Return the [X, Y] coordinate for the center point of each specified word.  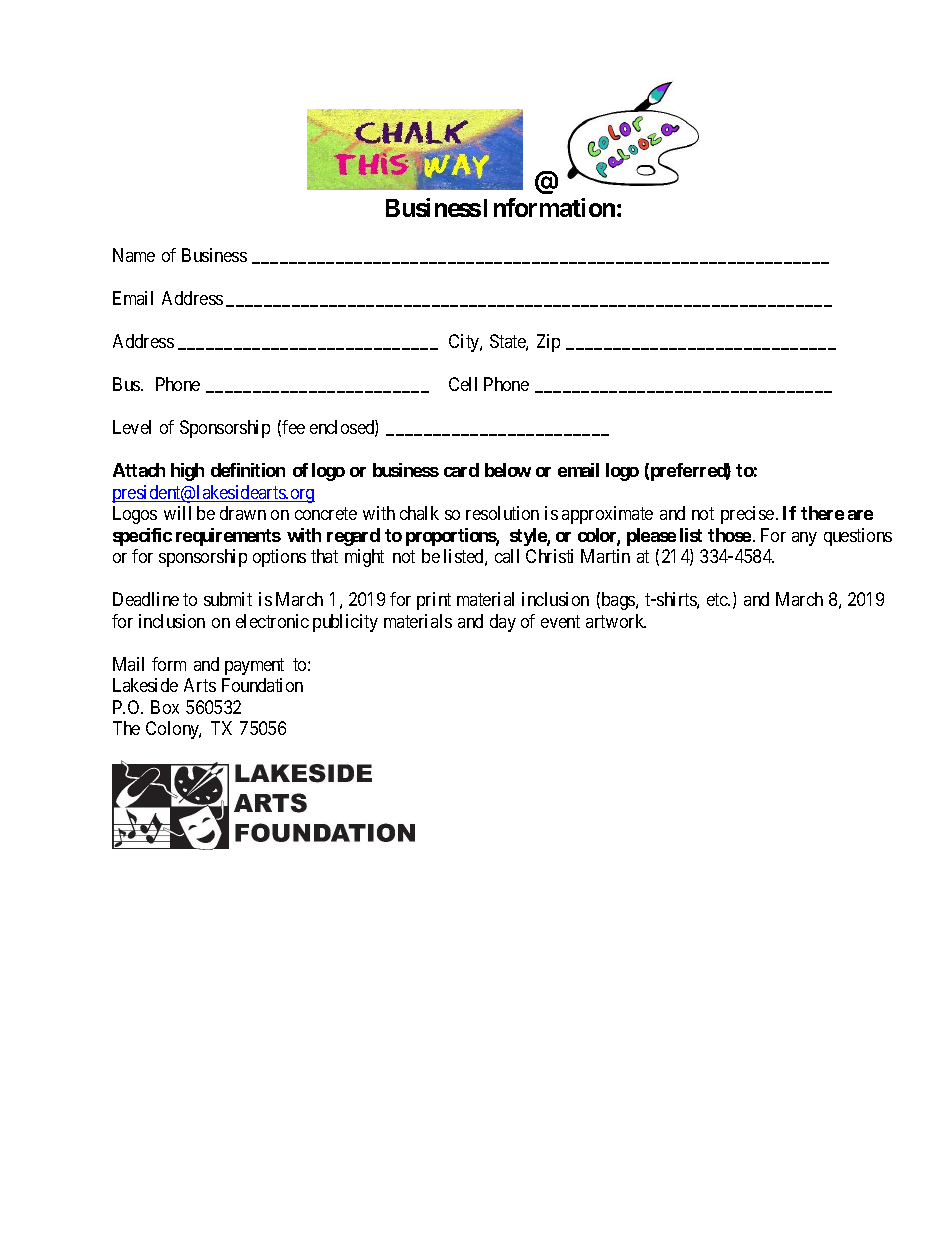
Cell [463, 384]
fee [293, 427]
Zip [548, 343]
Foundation [262, 685]
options [279, 558]
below [508, 470]
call [507, 556]
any [804, 539]
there [822, 513]
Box [165, 707]
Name [134, 255]
